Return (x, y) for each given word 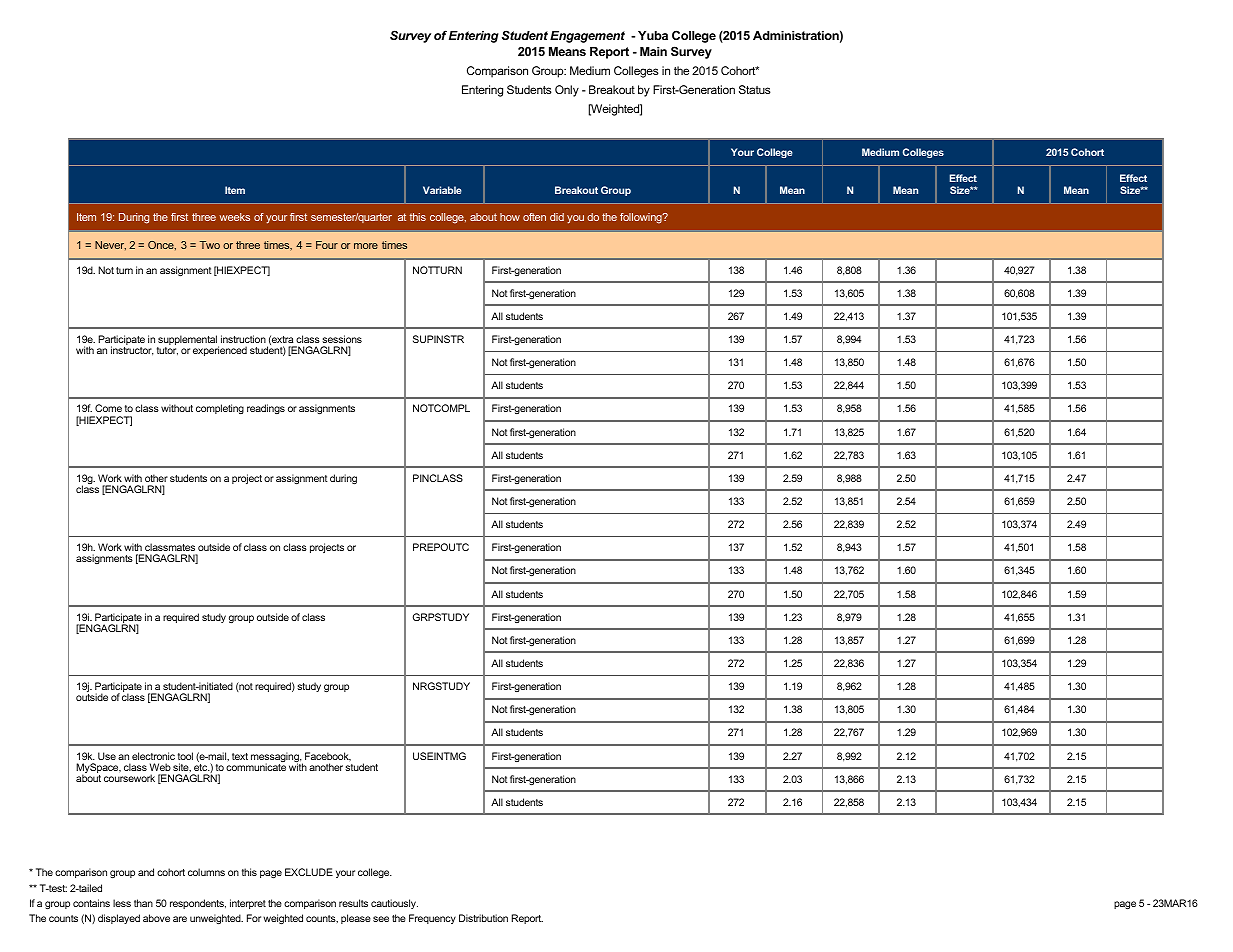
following (642, 218)
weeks (234, 217)
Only (567, 91)
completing (220, 409)
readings (266, 409)
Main (653, 51)
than (143, 903)
